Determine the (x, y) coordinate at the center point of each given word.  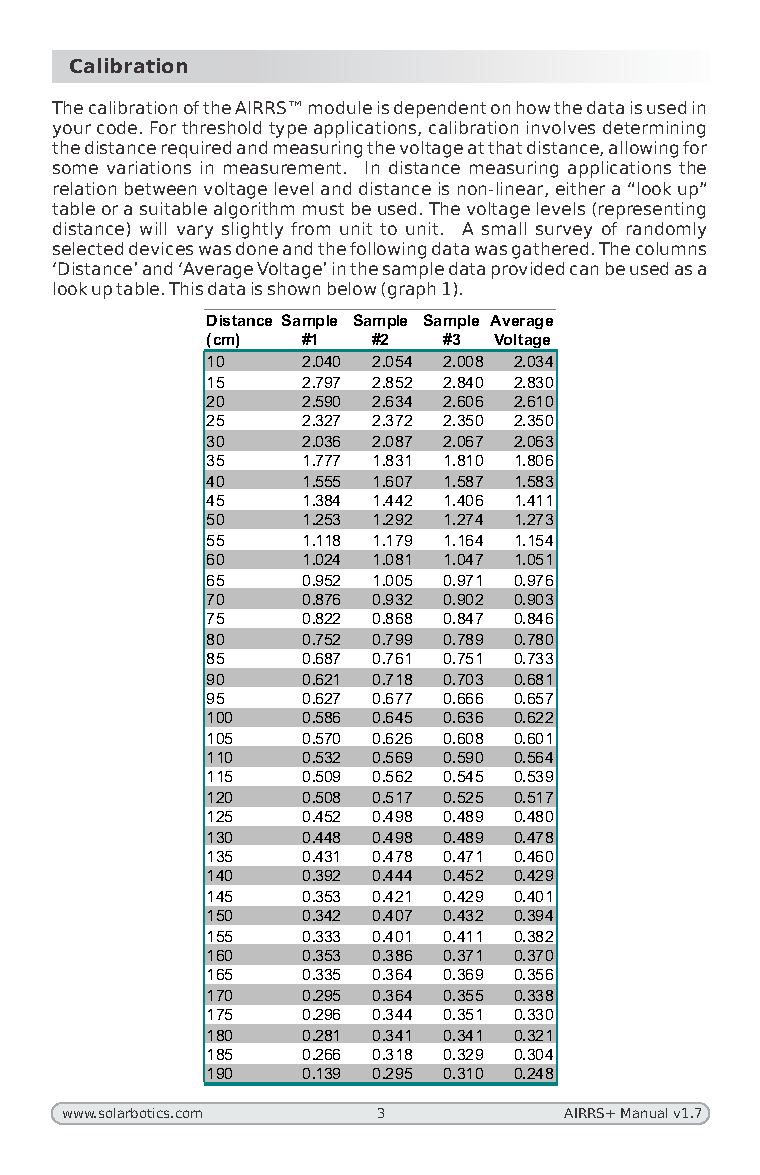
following (388, 250)
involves (561, 127)
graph (411, 290)
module (340, 107)
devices (161, 248)
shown (294, 288)
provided (528, 270)
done (257, 248)
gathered (550, 250)
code (117, 127)
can (584, 270)
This (186, 288)
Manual (644, 1113)
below (352, 288)
